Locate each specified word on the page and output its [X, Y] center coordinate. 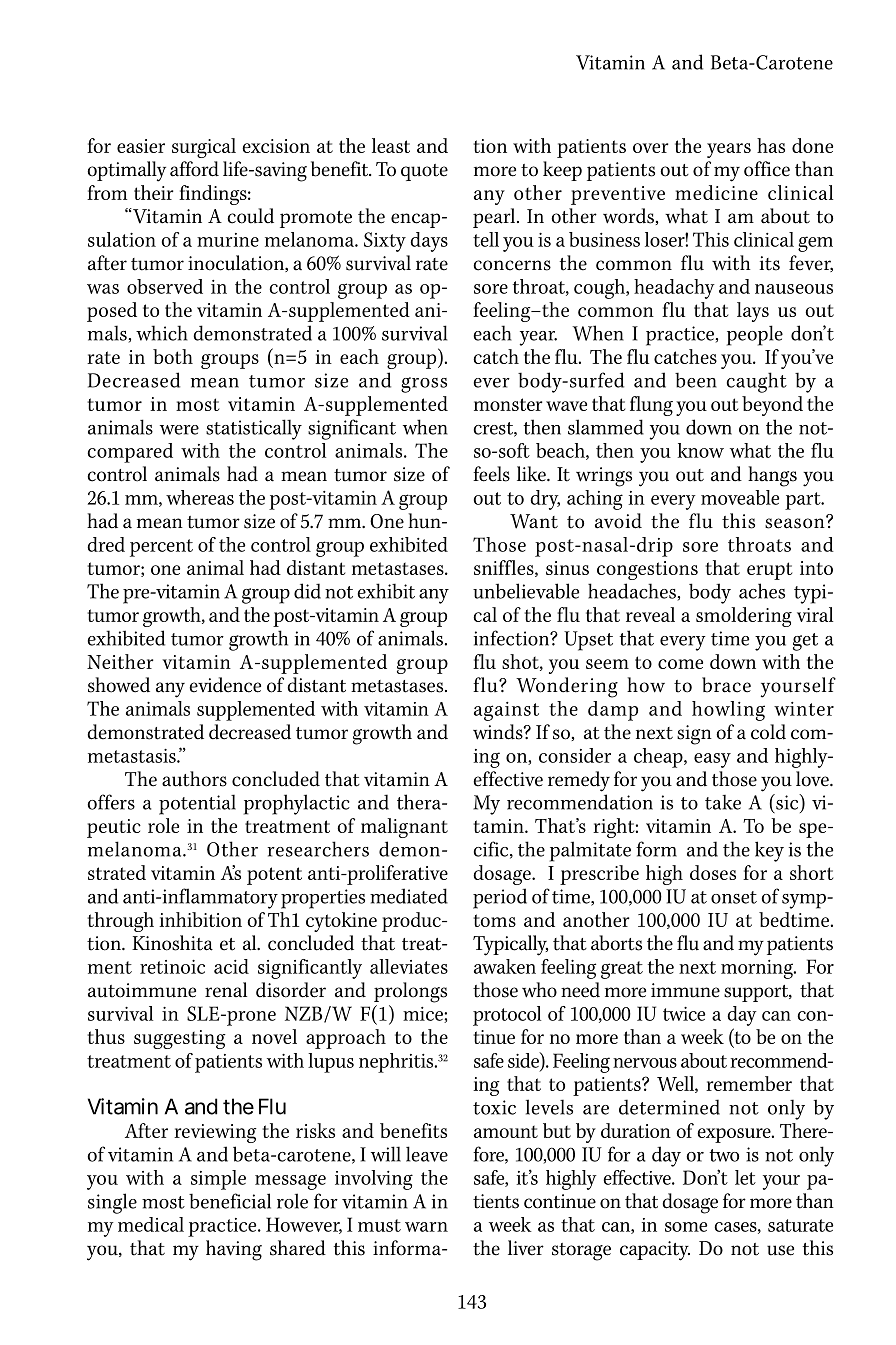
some [686, 1227]
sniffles [505, 568]
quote [424, 172]
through [120, 922]
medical [151, 1224]
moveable [740, 497]
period [500, 898]
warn [426, 1227]
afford [194, 169]
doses [713, 872]
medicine [716, 192]
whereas [200, 497]
